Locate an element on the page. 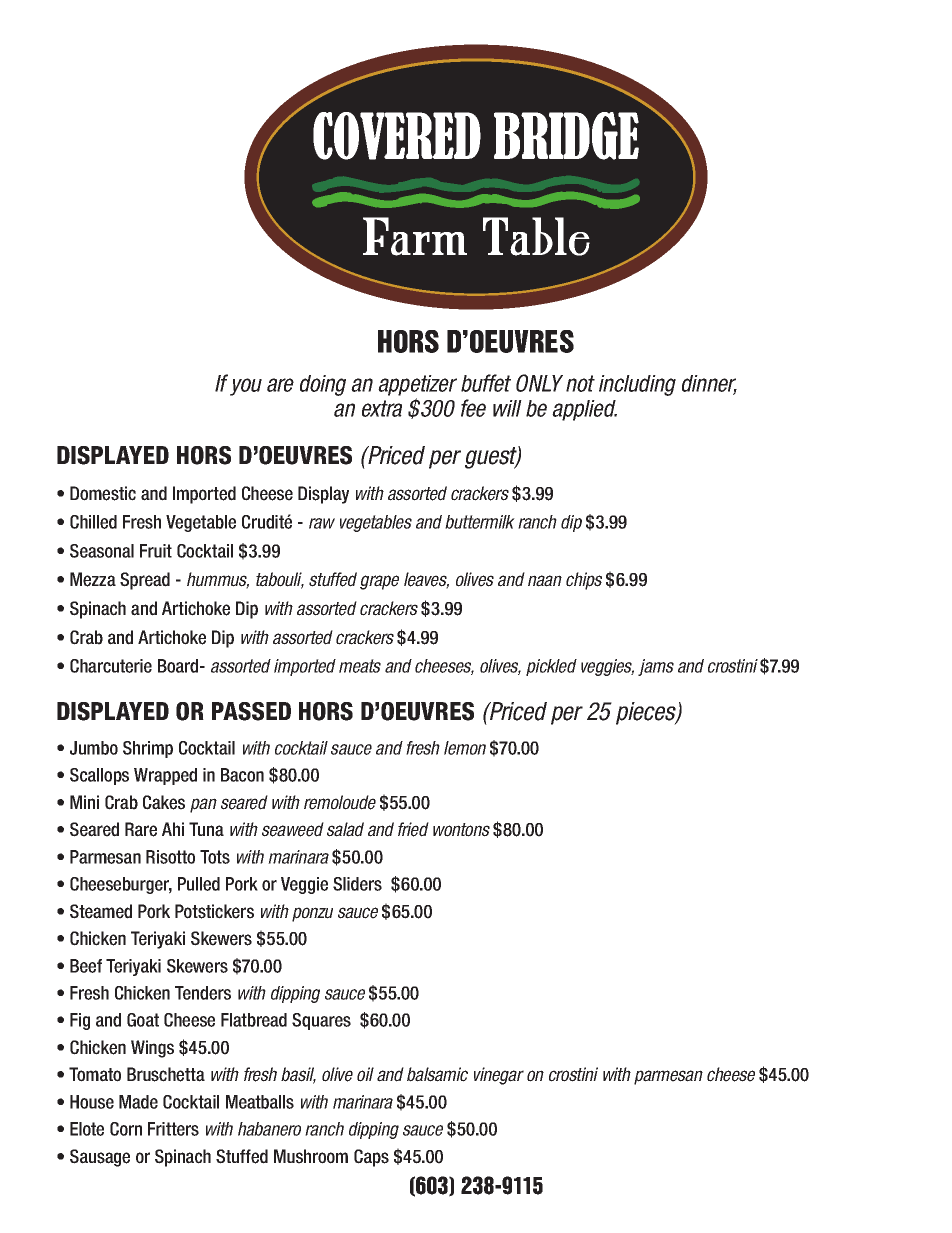  wontons is located at coordinates (461, 830).
